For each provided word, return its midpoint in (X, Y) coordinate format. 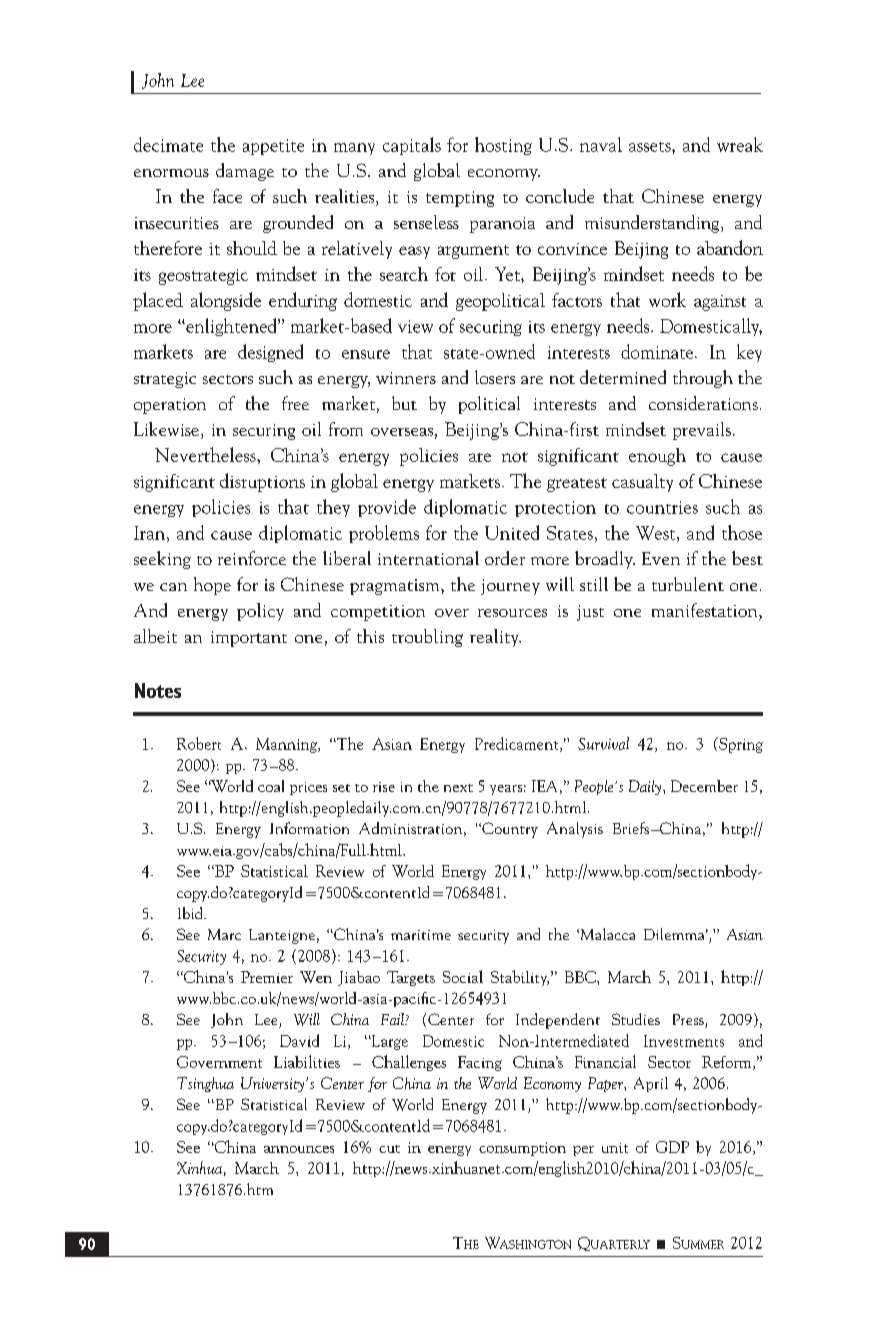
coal (271, 786)
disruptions (262, 482)
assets (651, 147)
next (458, 788)
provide (387, 508)
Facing (480, 1063)
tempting (460, 199)
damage (245, 172)
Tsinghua (205, 1084)
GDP (672, 1147)
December (704, 786)
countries (662, 507)
